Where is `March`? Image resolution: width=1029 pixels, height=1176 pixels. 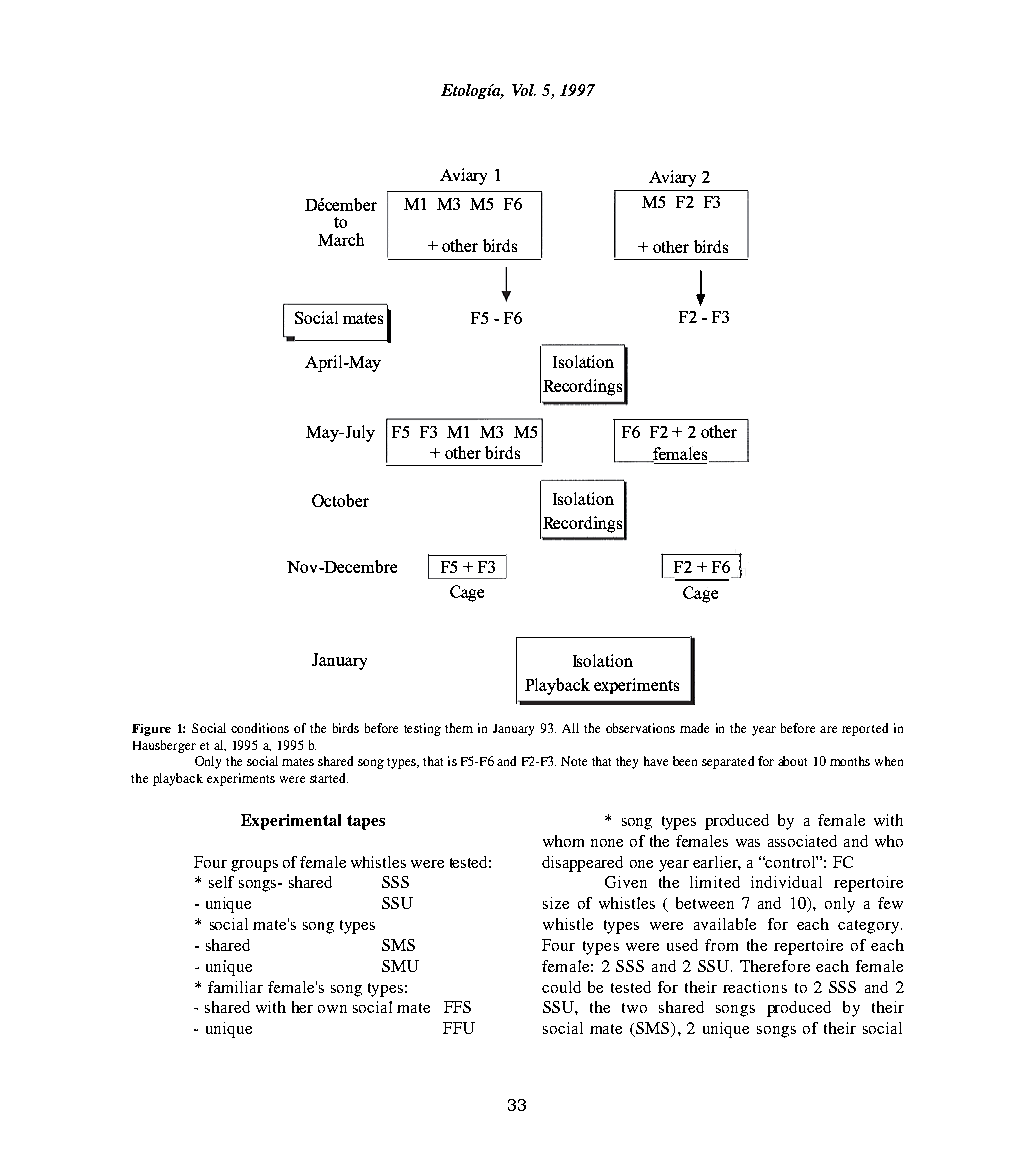
March is located at coordinates (341, 239).
